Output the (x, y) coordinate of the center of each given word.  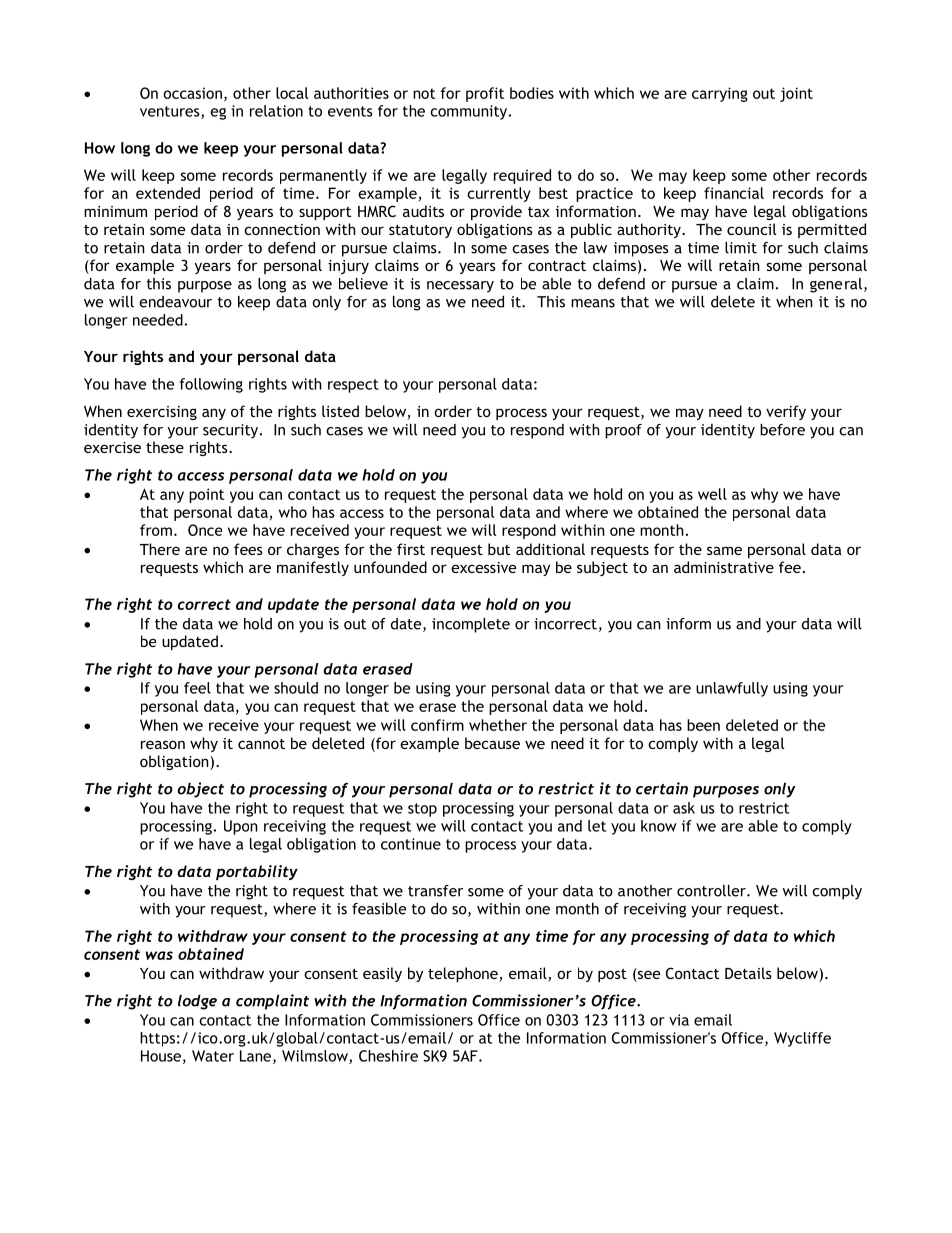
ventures (171, 112)
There (160, 549)
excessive (483, 567)
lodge (197, 1002)
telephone (464, 974)
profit (485, 94)
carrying (720, 94)
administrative (724, 567)
